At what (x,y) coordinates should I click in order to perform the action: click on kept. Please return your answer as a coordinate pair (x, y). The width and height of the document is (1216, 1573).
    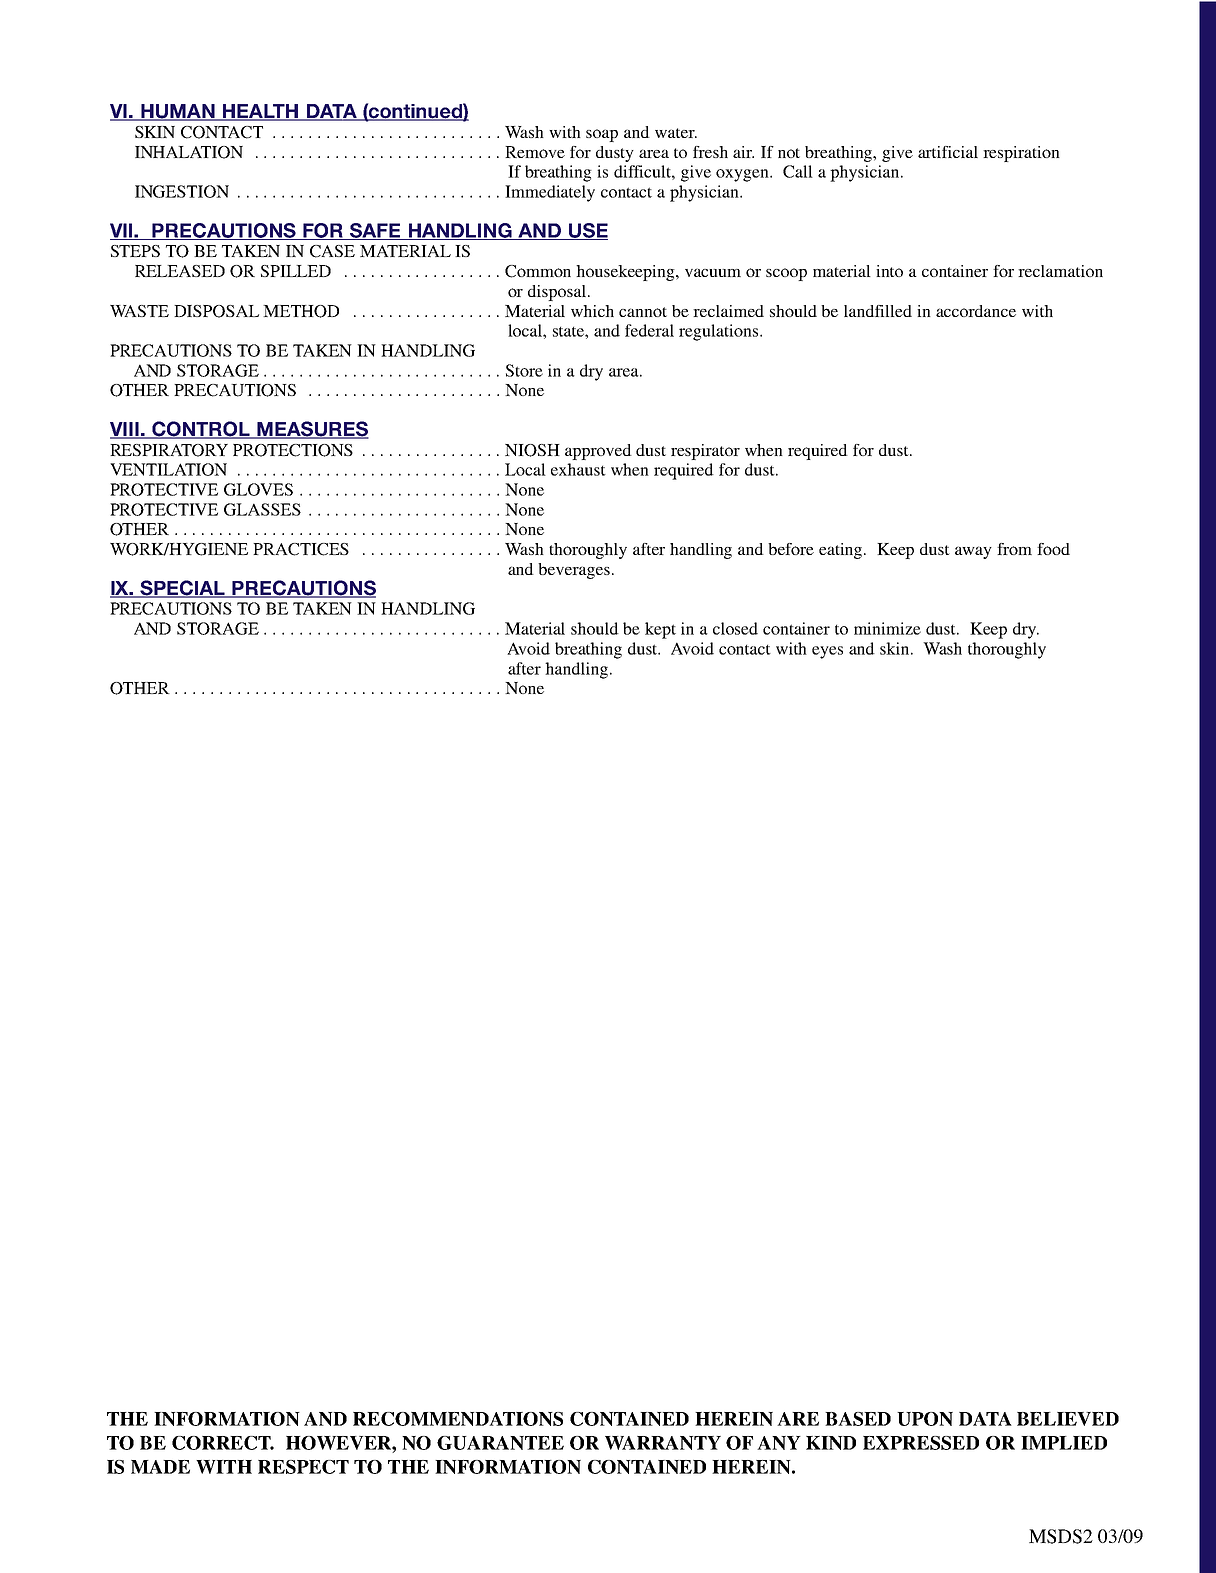
    Looking at the image, I should click on (660, 630).
